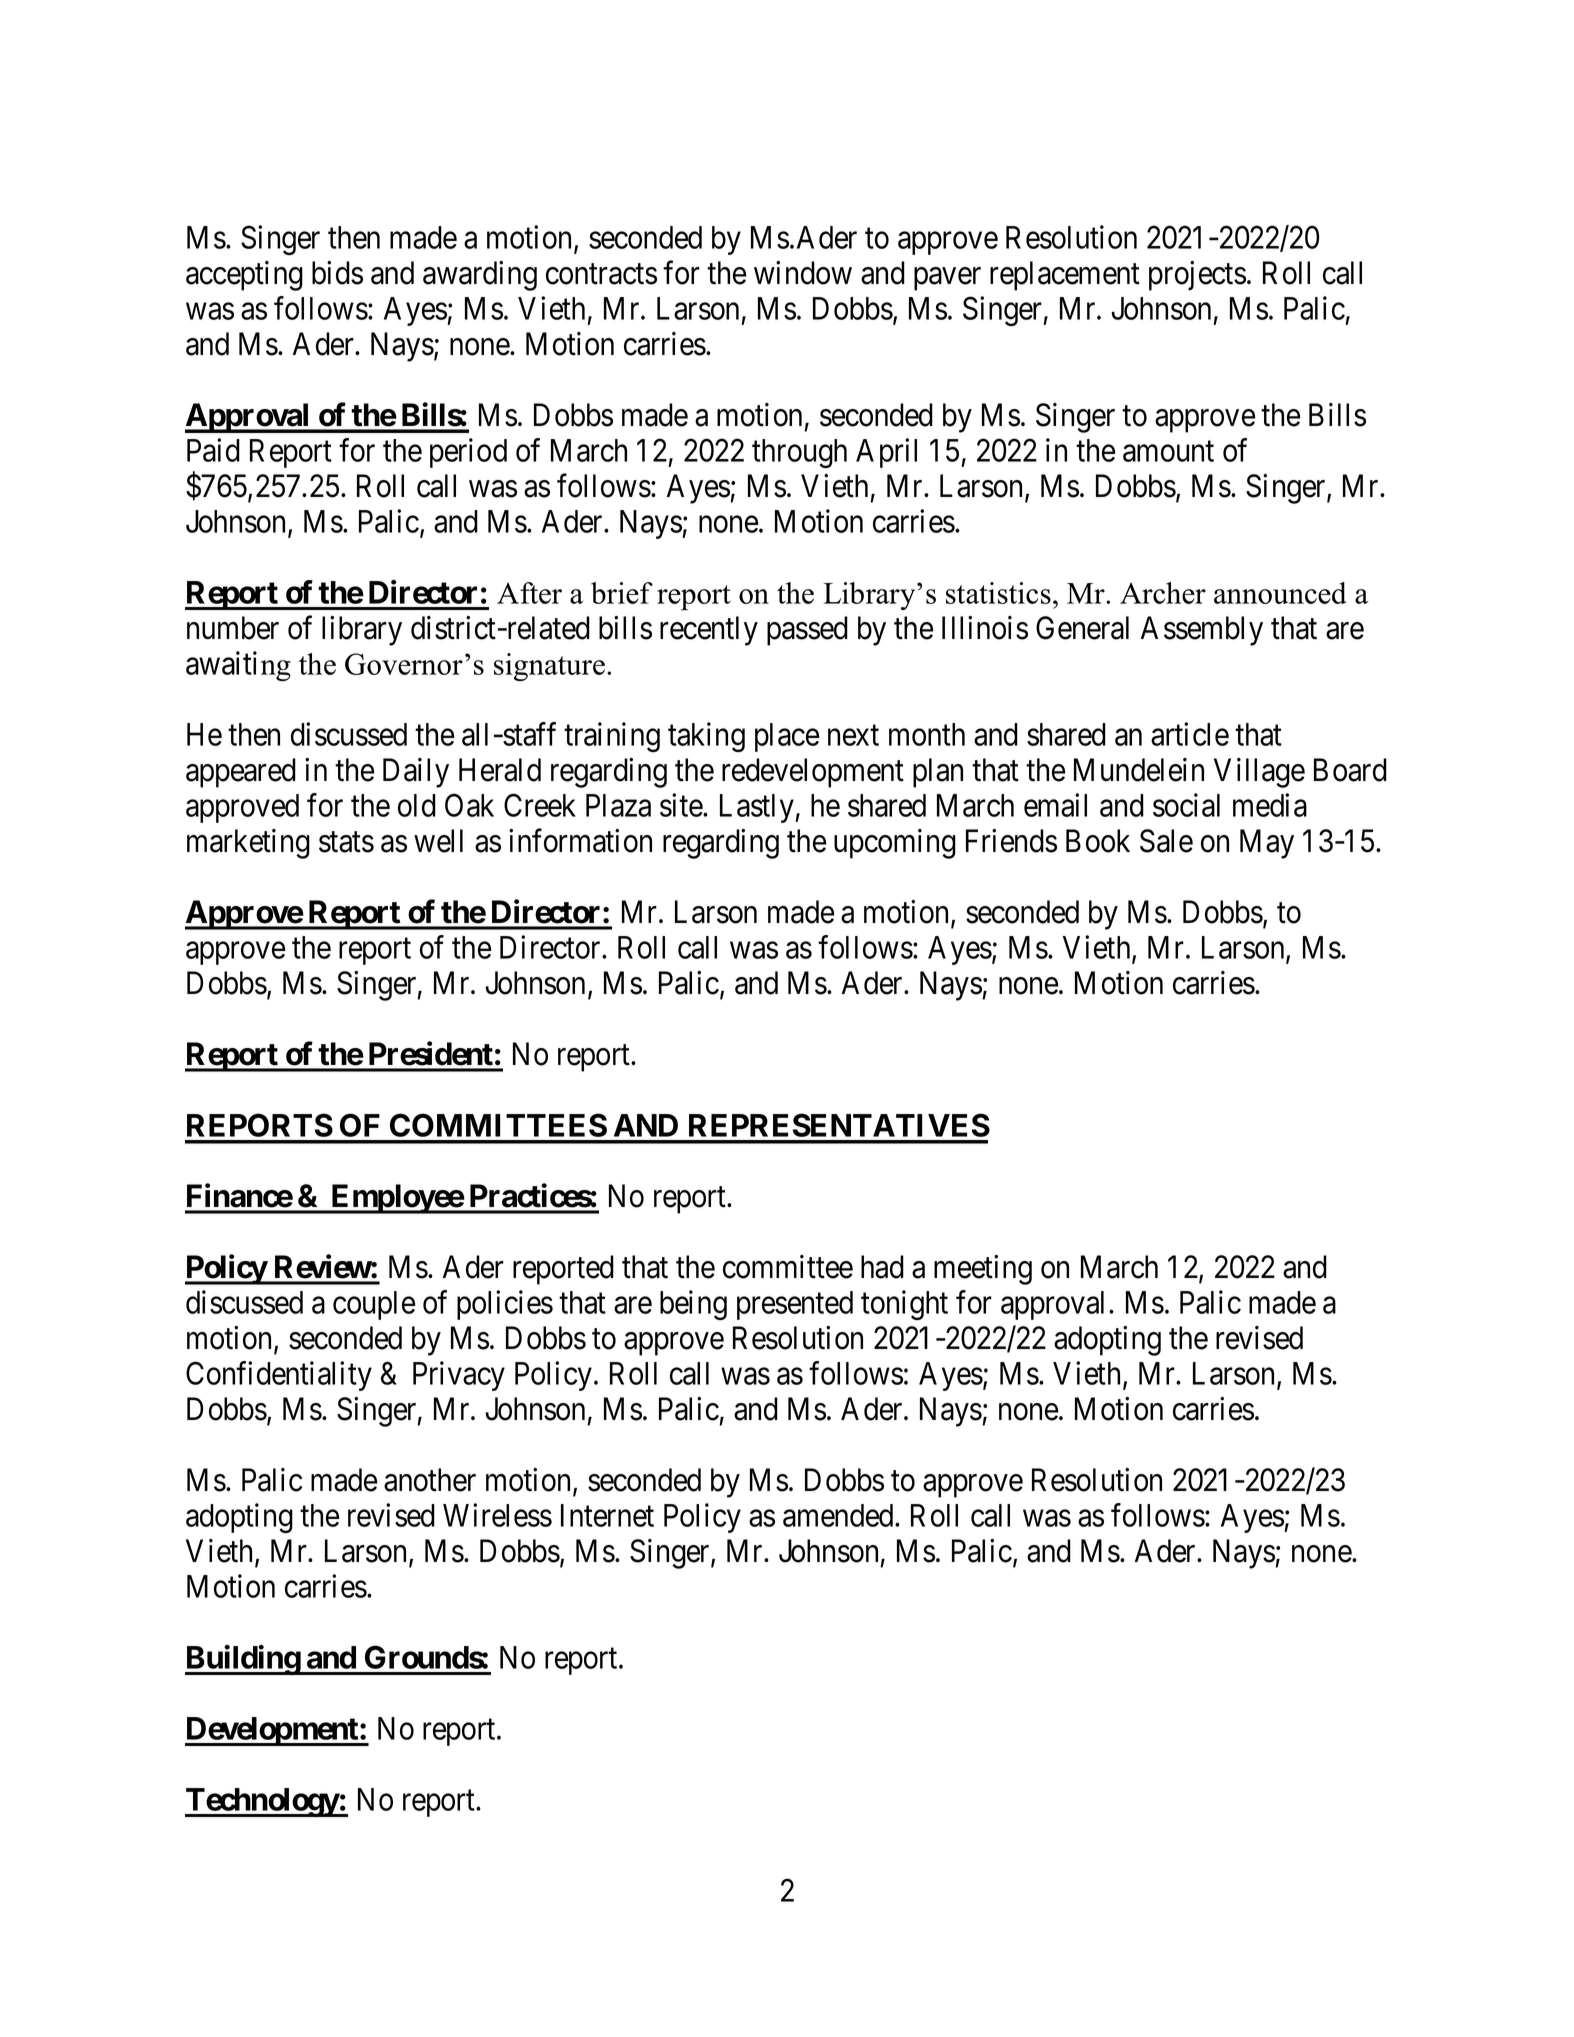  What do you see at coordinates (1190, 734) in the document?
I see `article` at bounding box center [1190, 734].
